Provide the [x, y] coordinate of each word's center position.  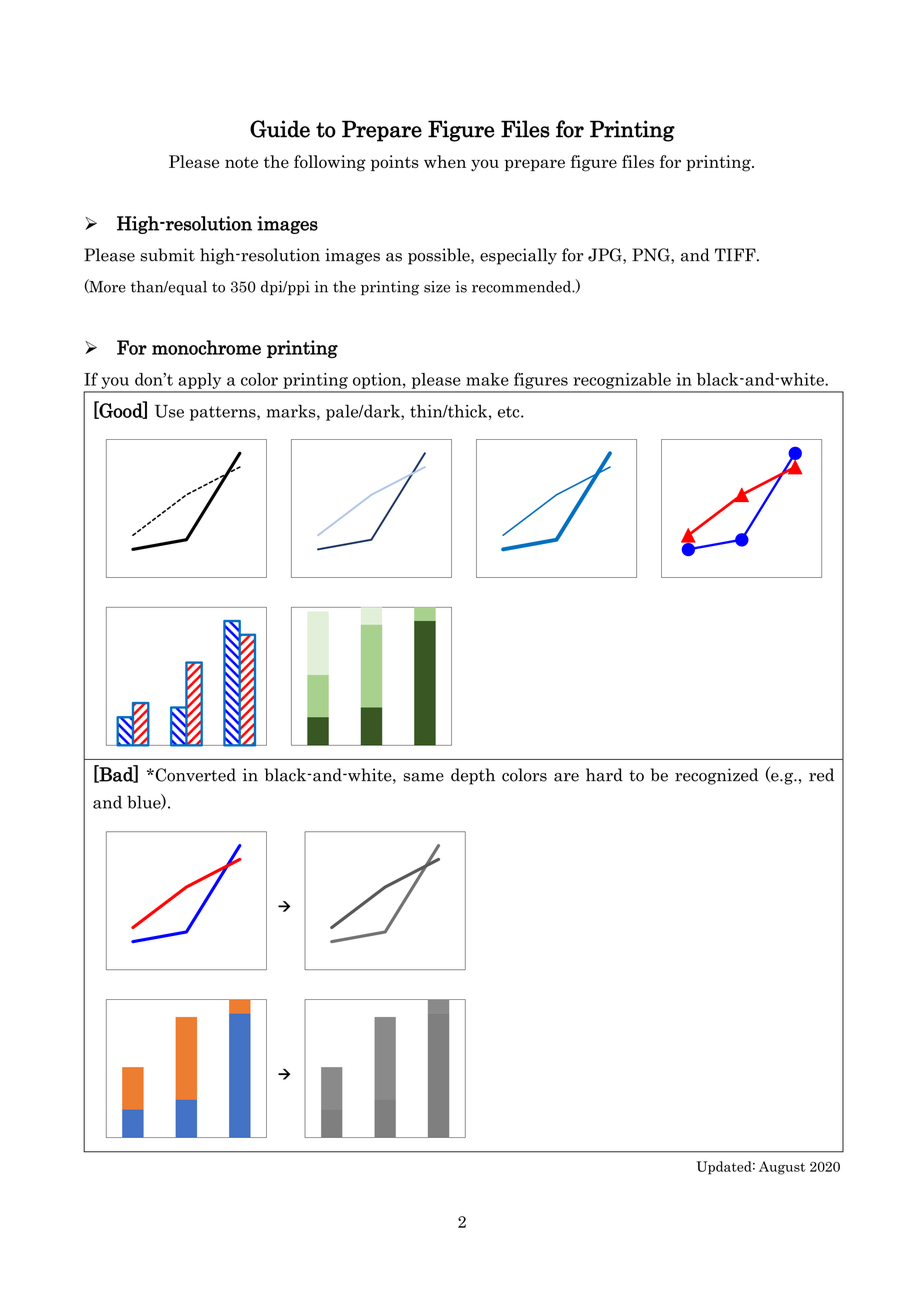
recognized [716, 776]
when [445, 161]
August [782, 1168]
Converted [194, 775]
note [241, 162]
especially [518, 256]
